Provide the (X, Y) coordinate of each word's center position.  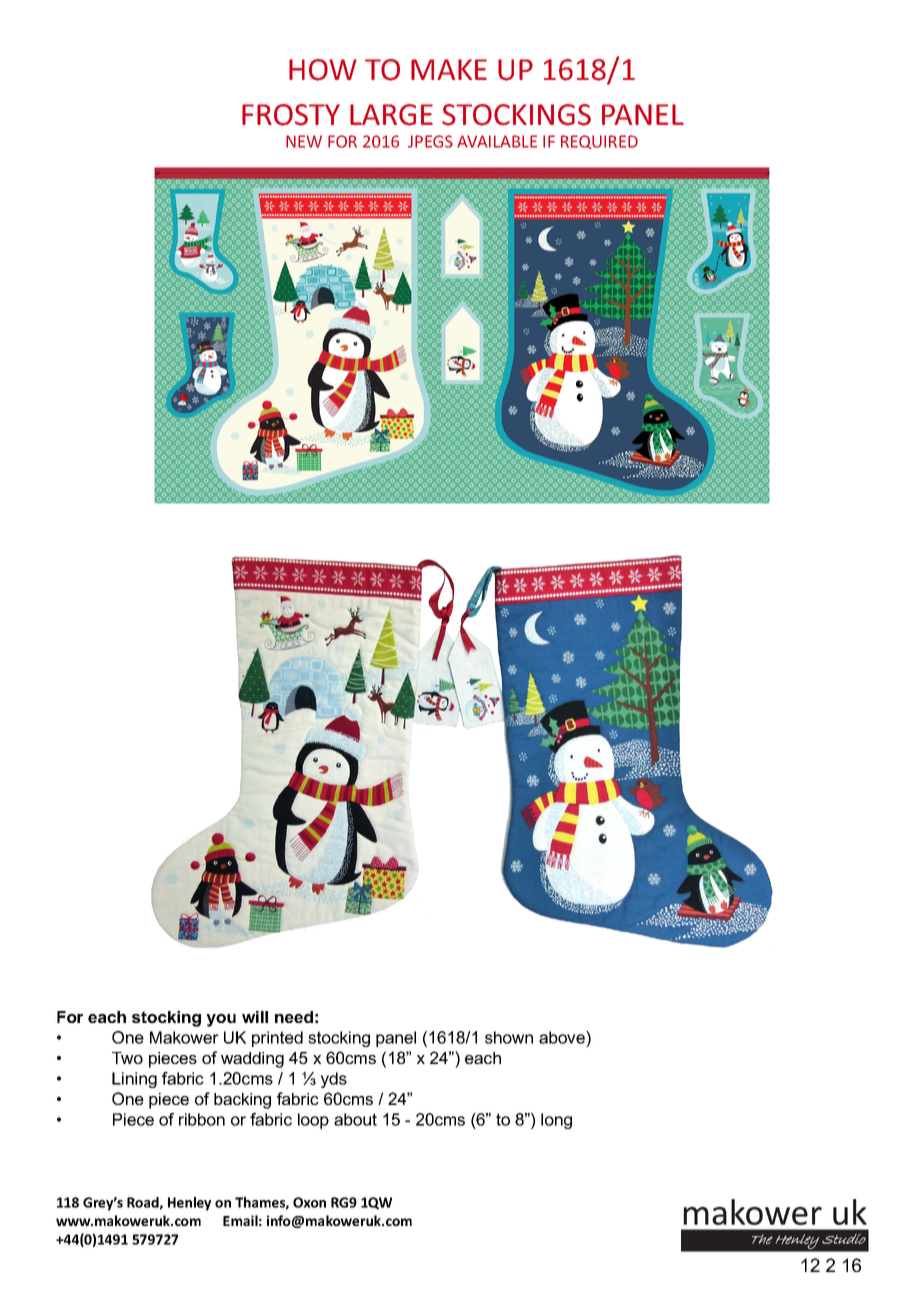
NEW (304, 141)
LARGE (391, 115)
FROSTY (291, 115)
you (221, 1020)
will (255, 1017)
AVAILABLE (497, 141)
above (563, 1037)
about (355, 1119)
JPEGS (430, 141)
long (556, 1121)
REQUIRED (599, 142)
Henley (189, 1204)
